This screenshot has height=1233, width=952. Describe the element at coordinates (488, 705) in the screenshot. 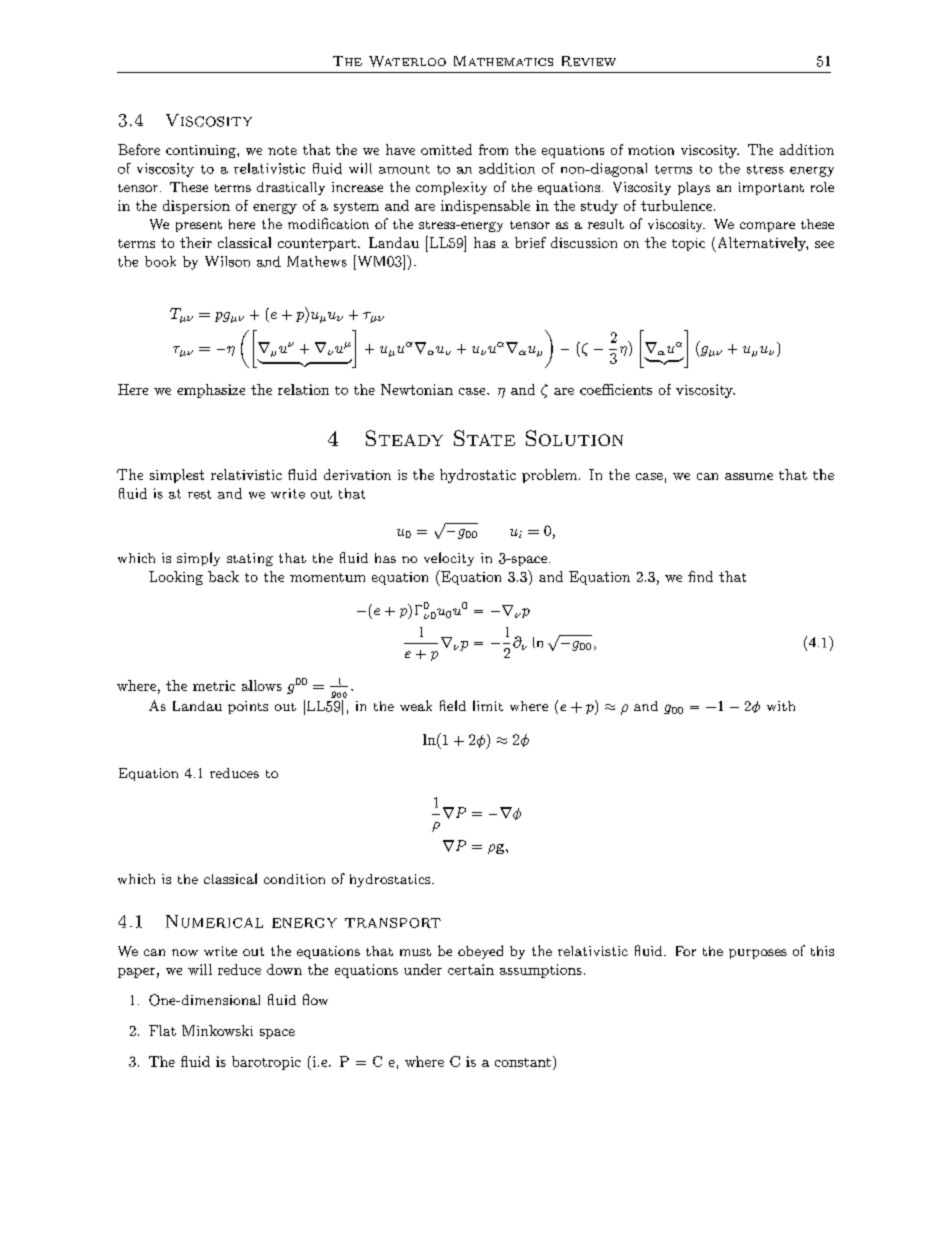

I see `limit` at that location.
